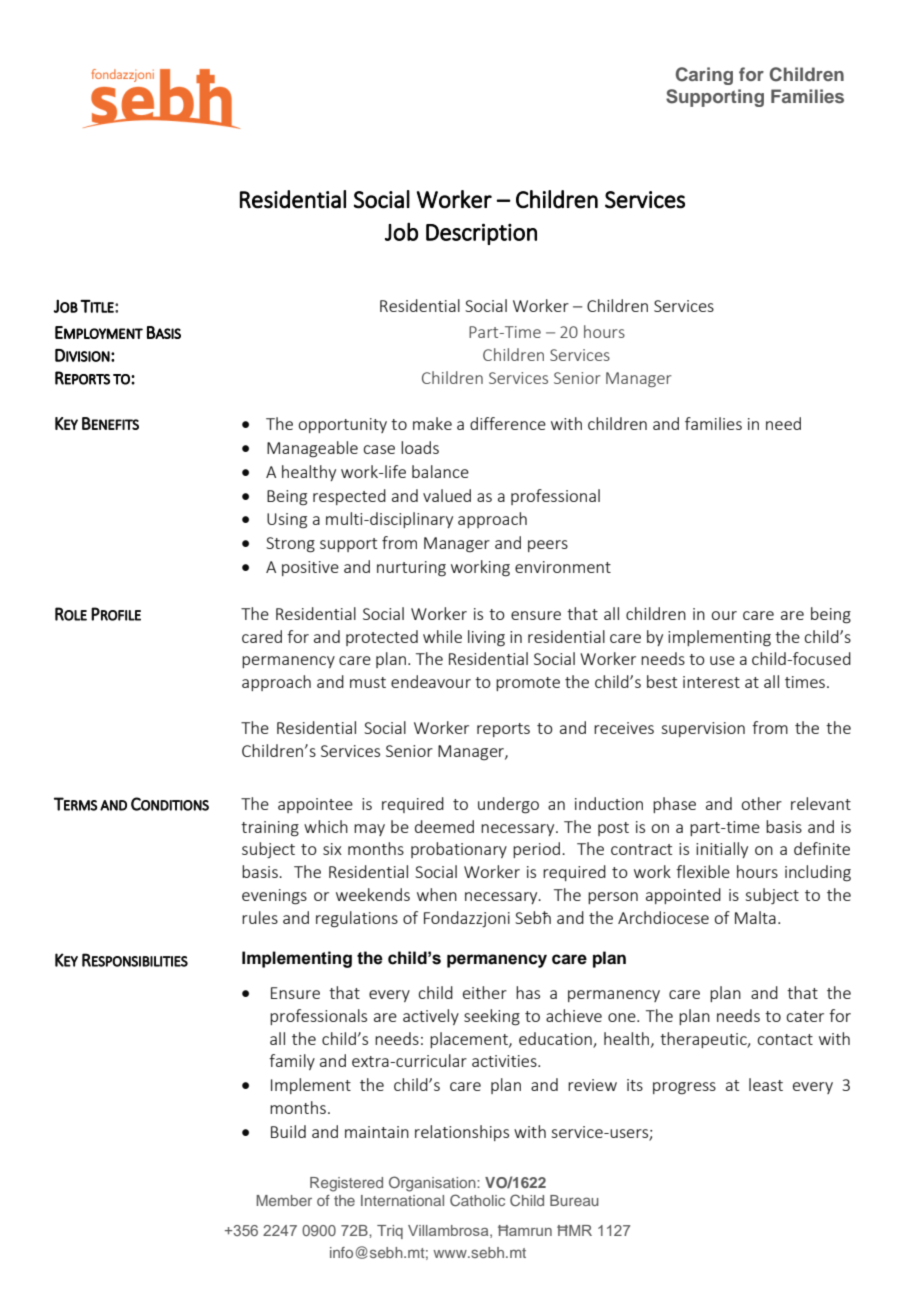  What do you see at coordinates (704, 76) in the page?
I see `Caring` at bounding box center [704, 76].
